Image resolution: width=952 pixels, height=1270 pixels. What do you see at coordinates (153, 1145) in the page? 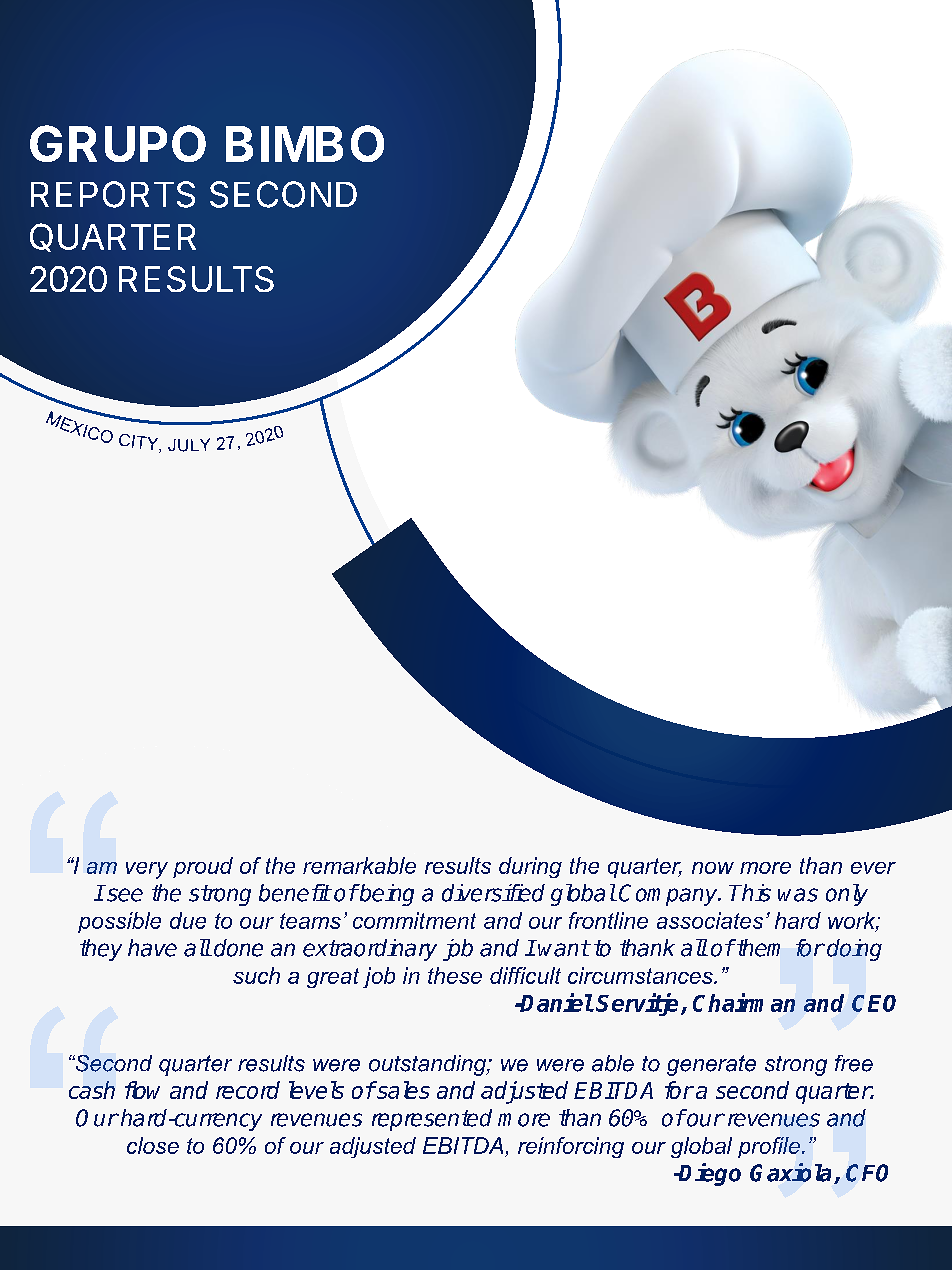
I see `close` at bounding box center [153, 1145].
